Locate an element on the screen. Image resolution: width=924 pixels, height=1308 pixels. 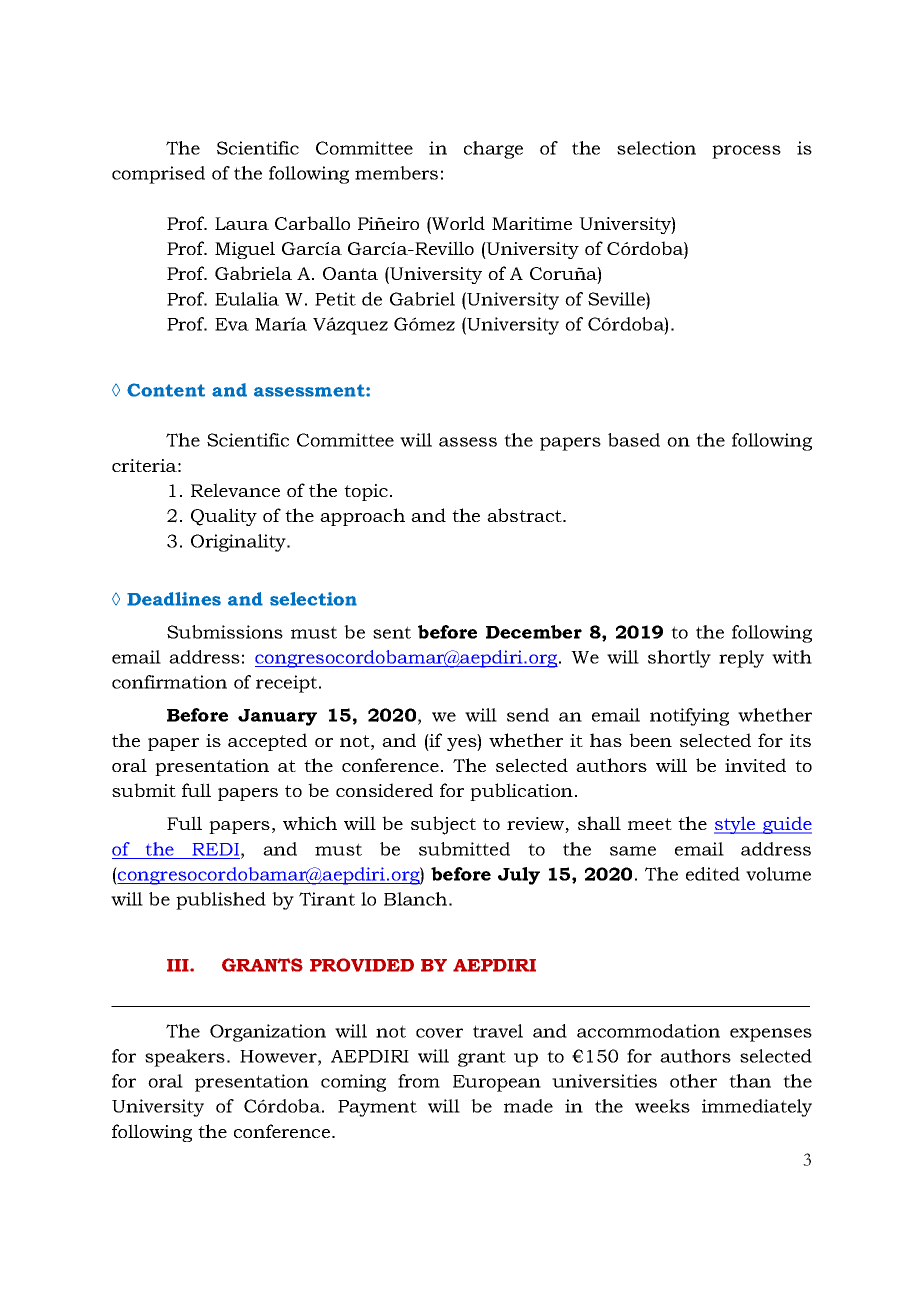
speakers is located at coordinates (185, 1058).
